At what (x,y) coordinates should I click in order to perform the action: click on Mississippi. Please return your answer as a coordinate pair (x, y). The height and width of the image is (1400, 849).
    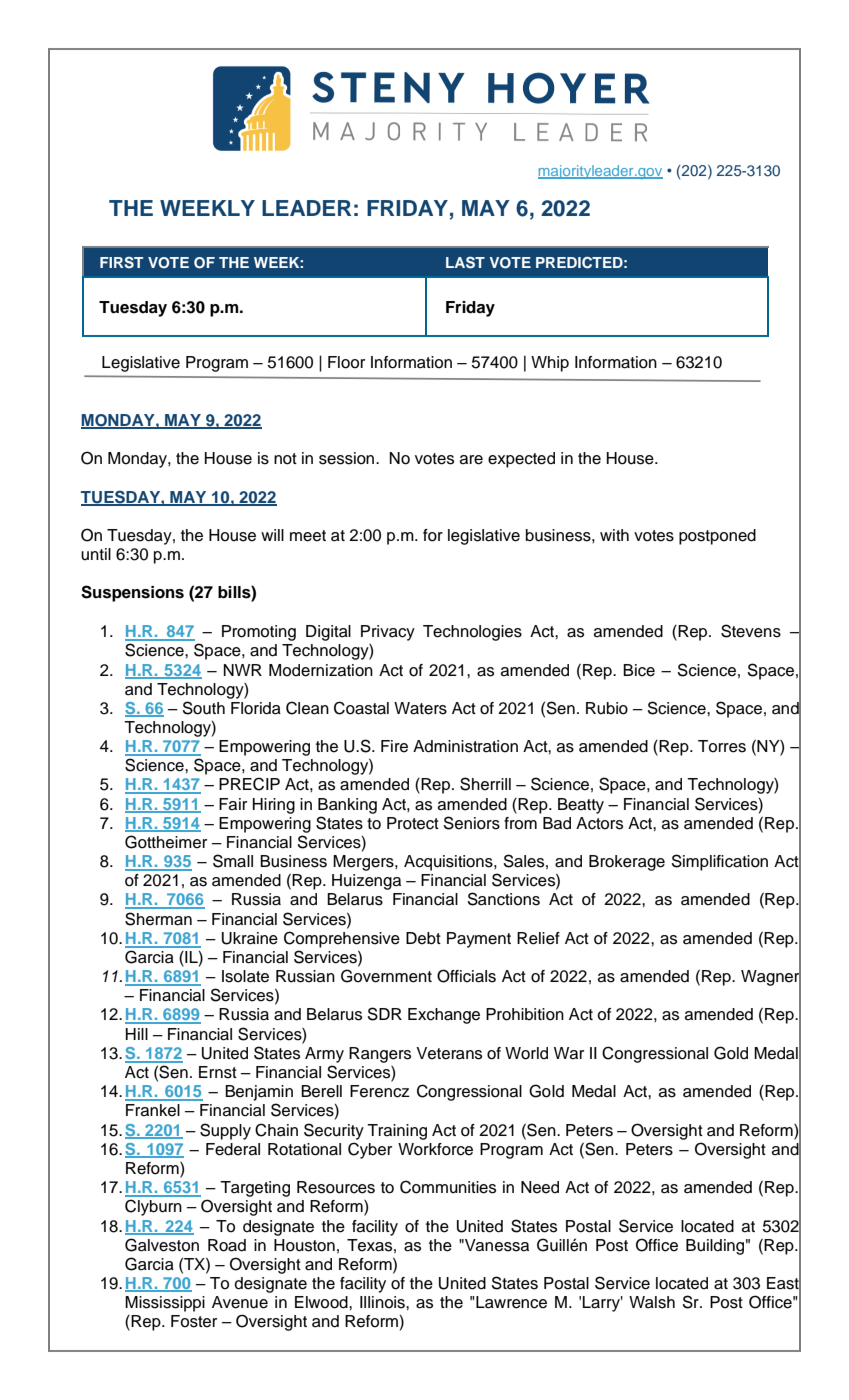
    Looking at the image, I should click on (165, 1304).
